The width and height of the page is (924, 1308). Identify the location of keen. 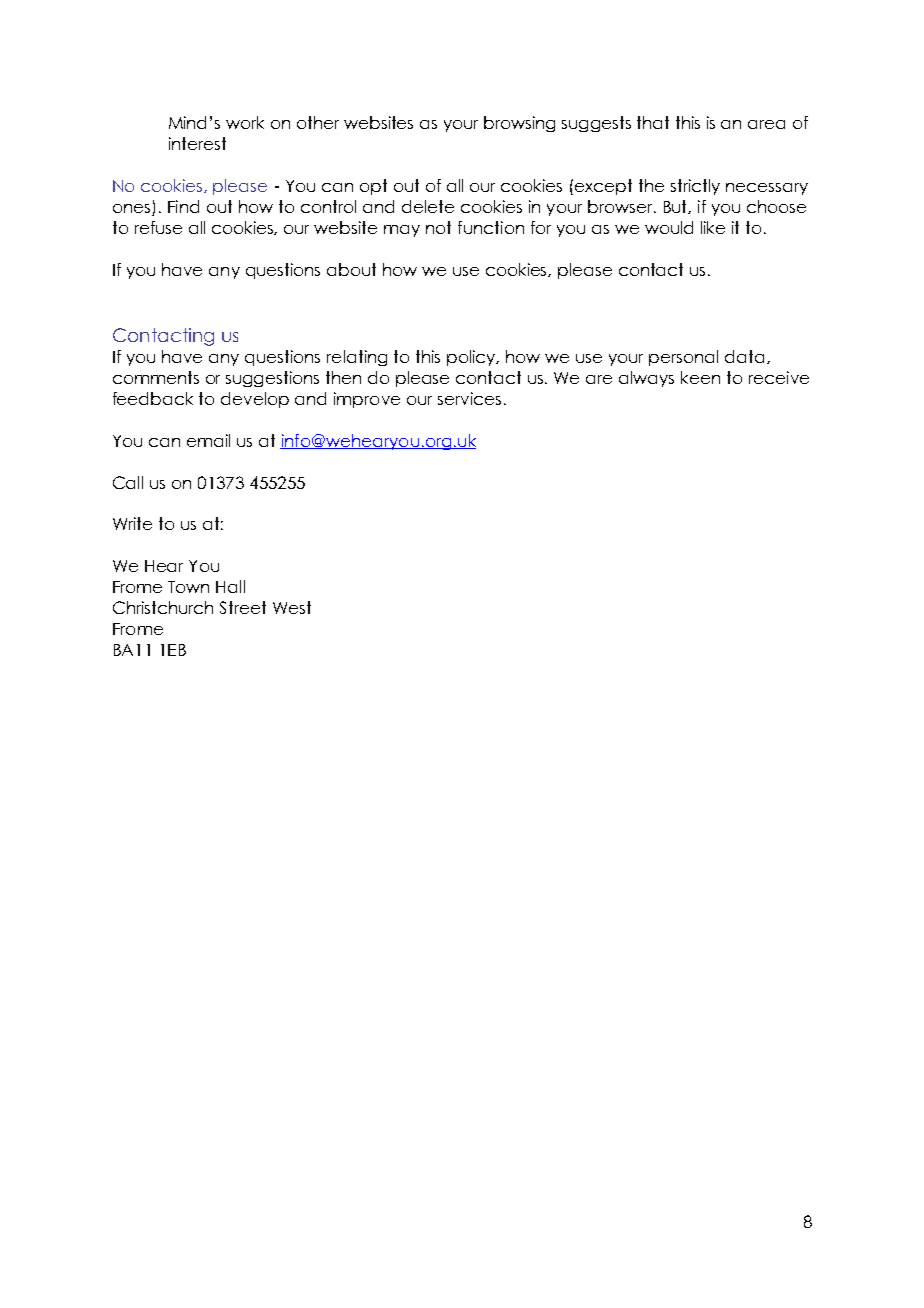
(700, 377).
